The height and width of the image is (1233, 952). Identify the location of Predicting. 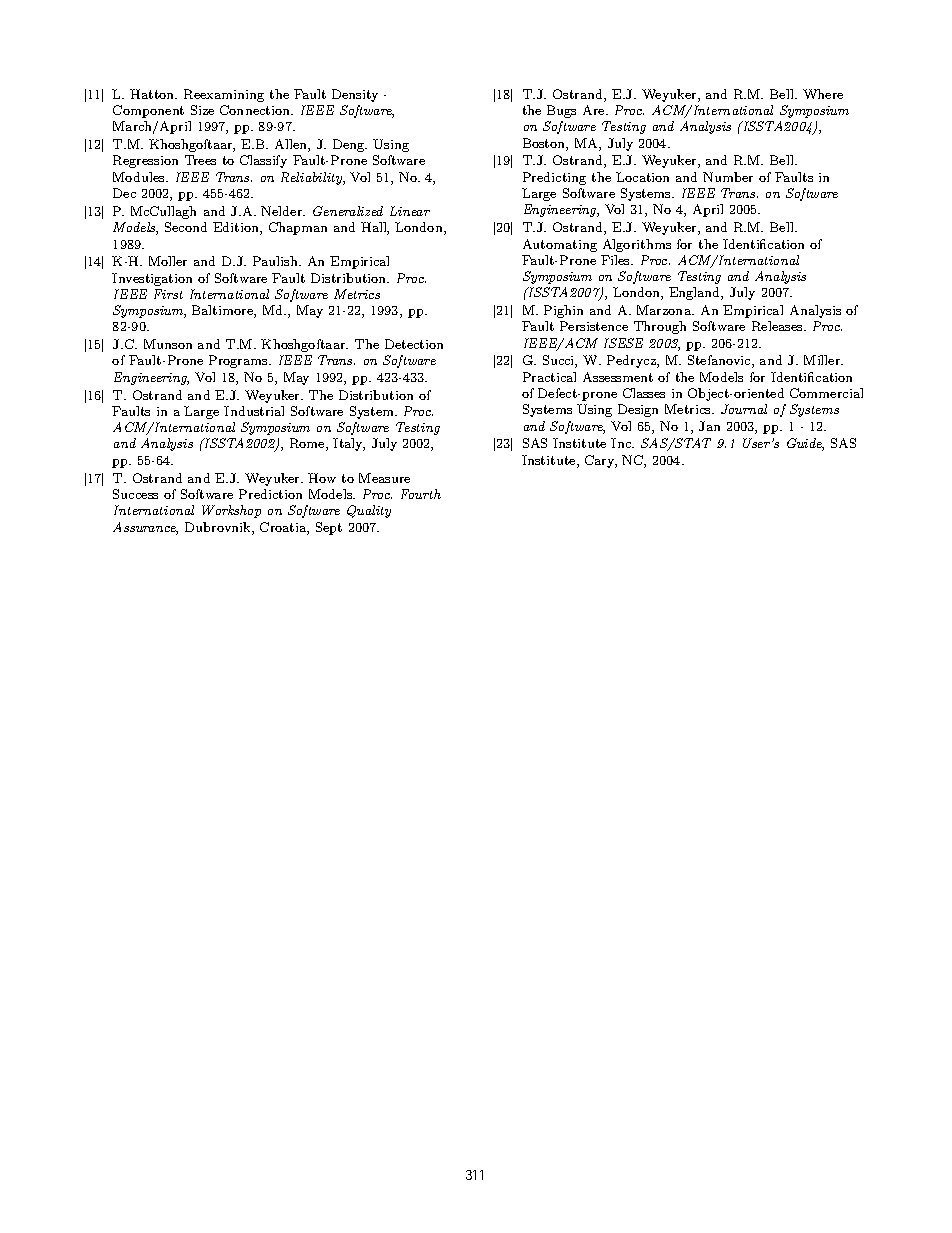
(554, 178).
